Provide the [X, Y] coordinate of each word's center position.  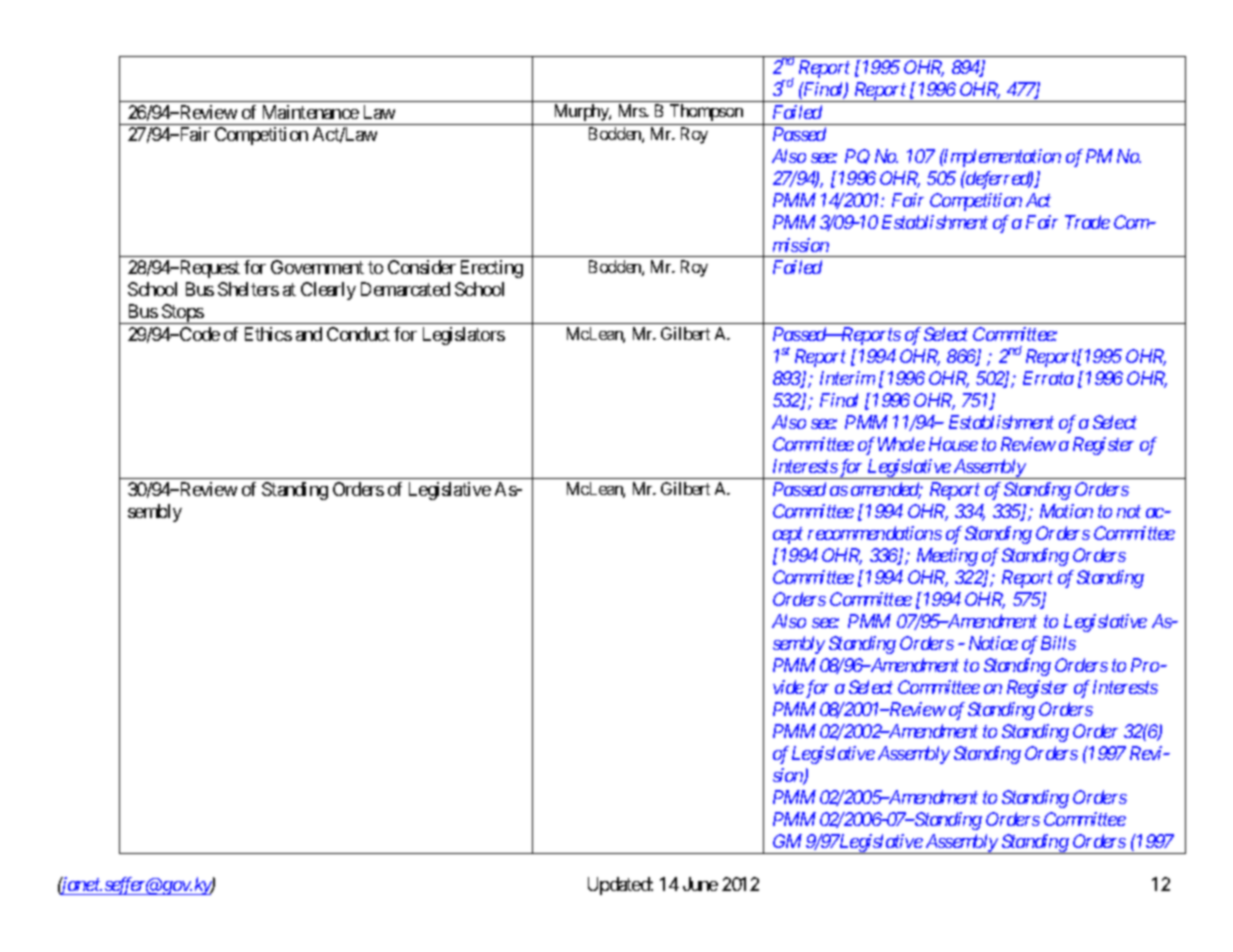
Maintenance [311, 112]
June [700, 884]
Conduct [358, 334]
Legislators [464, 336]
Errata [1048, 378]
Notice [993, 643]
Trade [1087, 222]
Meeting [947, 557]
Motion [1066, 511]
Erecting [492, 269]
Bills [1058, 643]
